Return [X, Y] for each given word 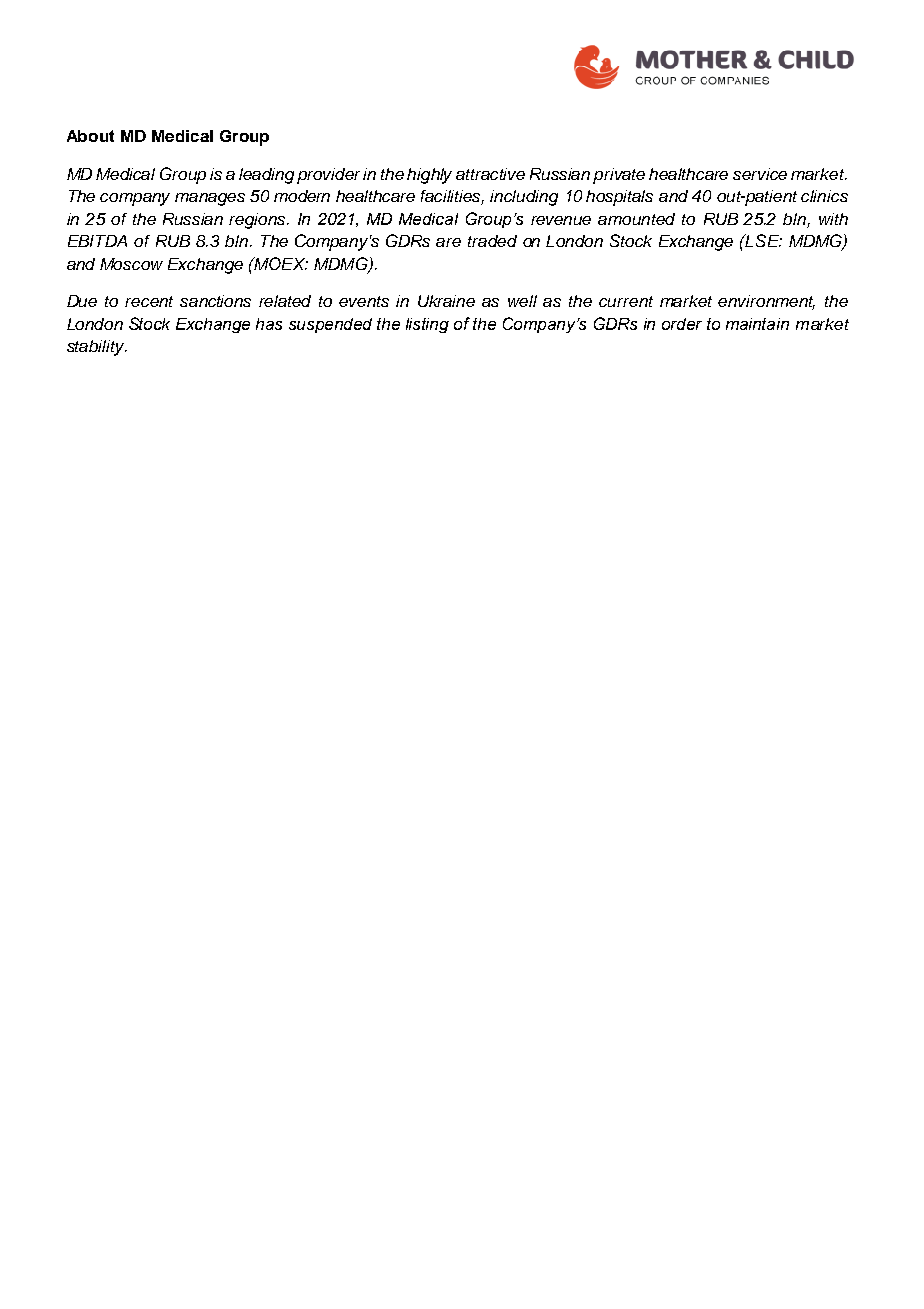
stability [97, 348]
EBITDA [97, 241]
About [90, 136]
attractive [490, 174]
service [760, 174]
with [833, 219]
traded [492, 241]
